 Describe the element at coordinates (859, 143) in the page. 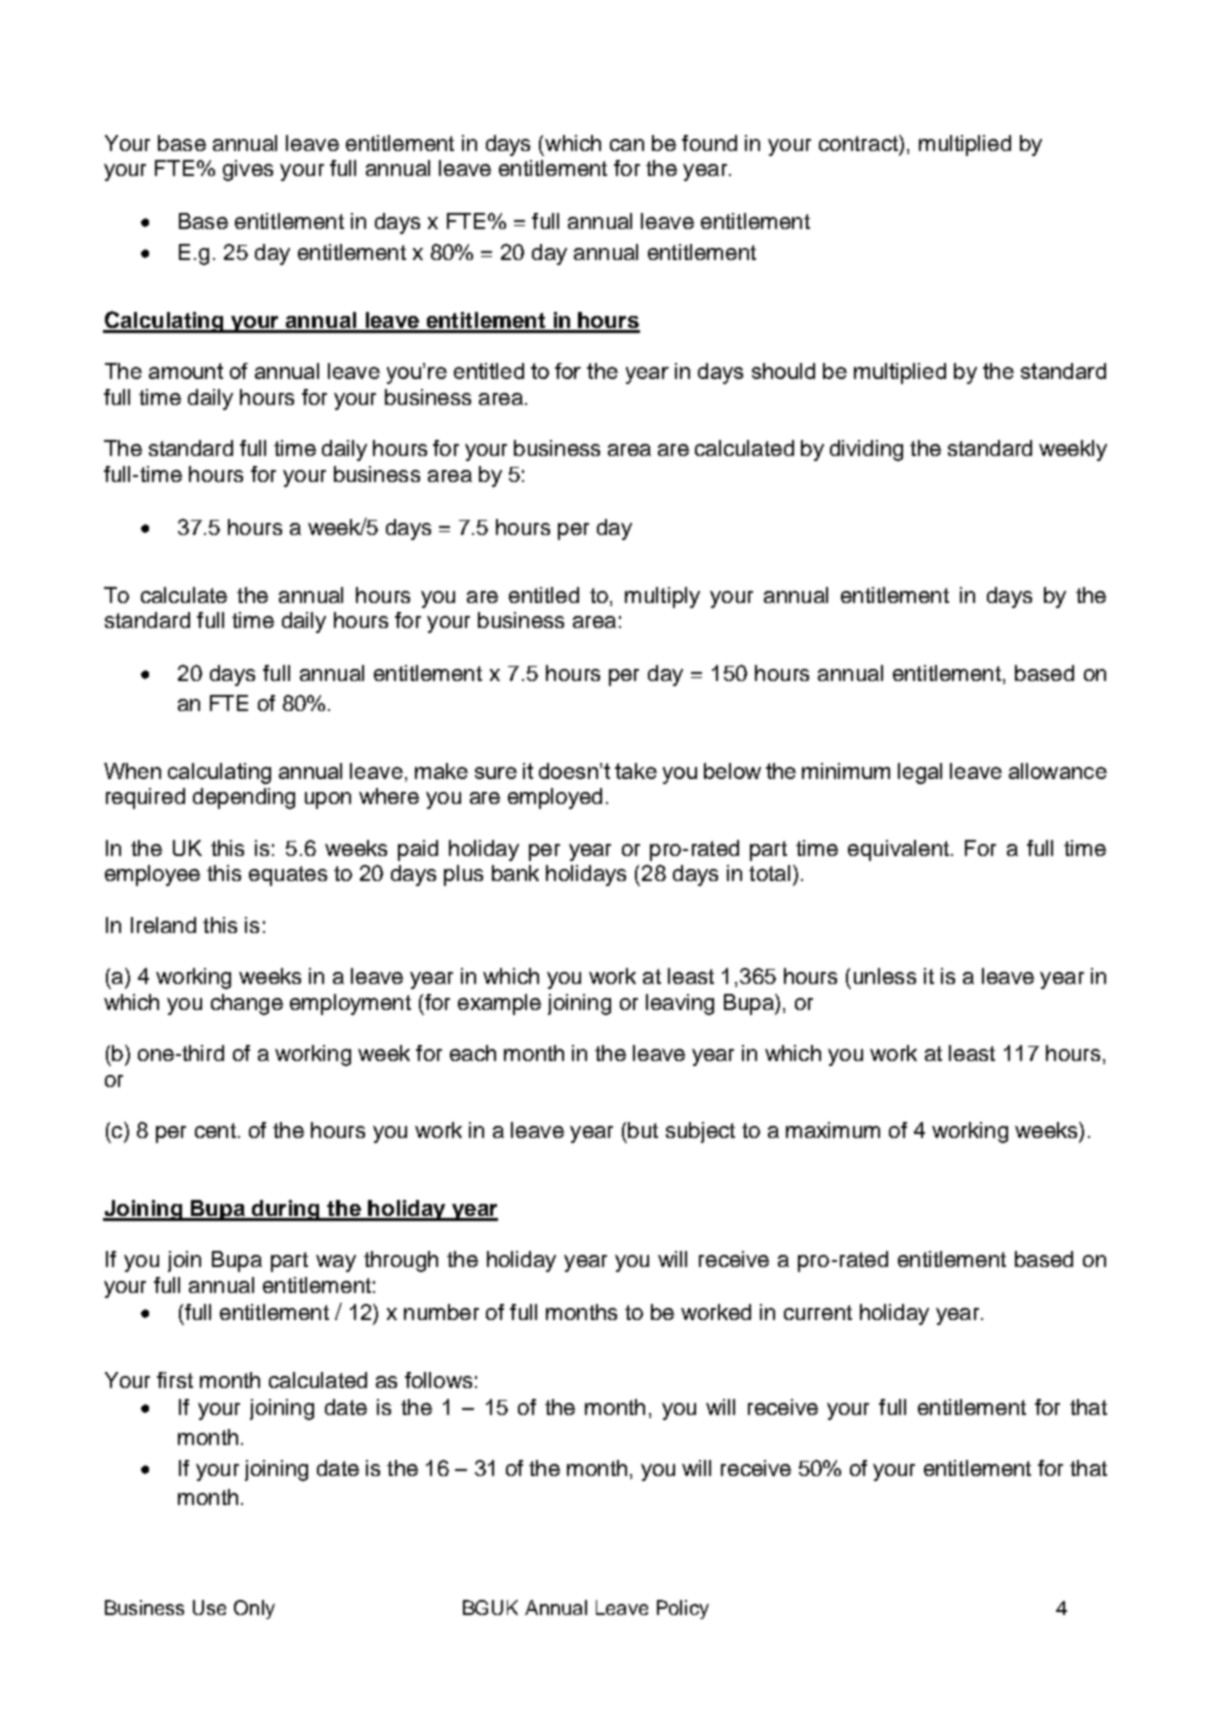

I see `contract` at that location.
